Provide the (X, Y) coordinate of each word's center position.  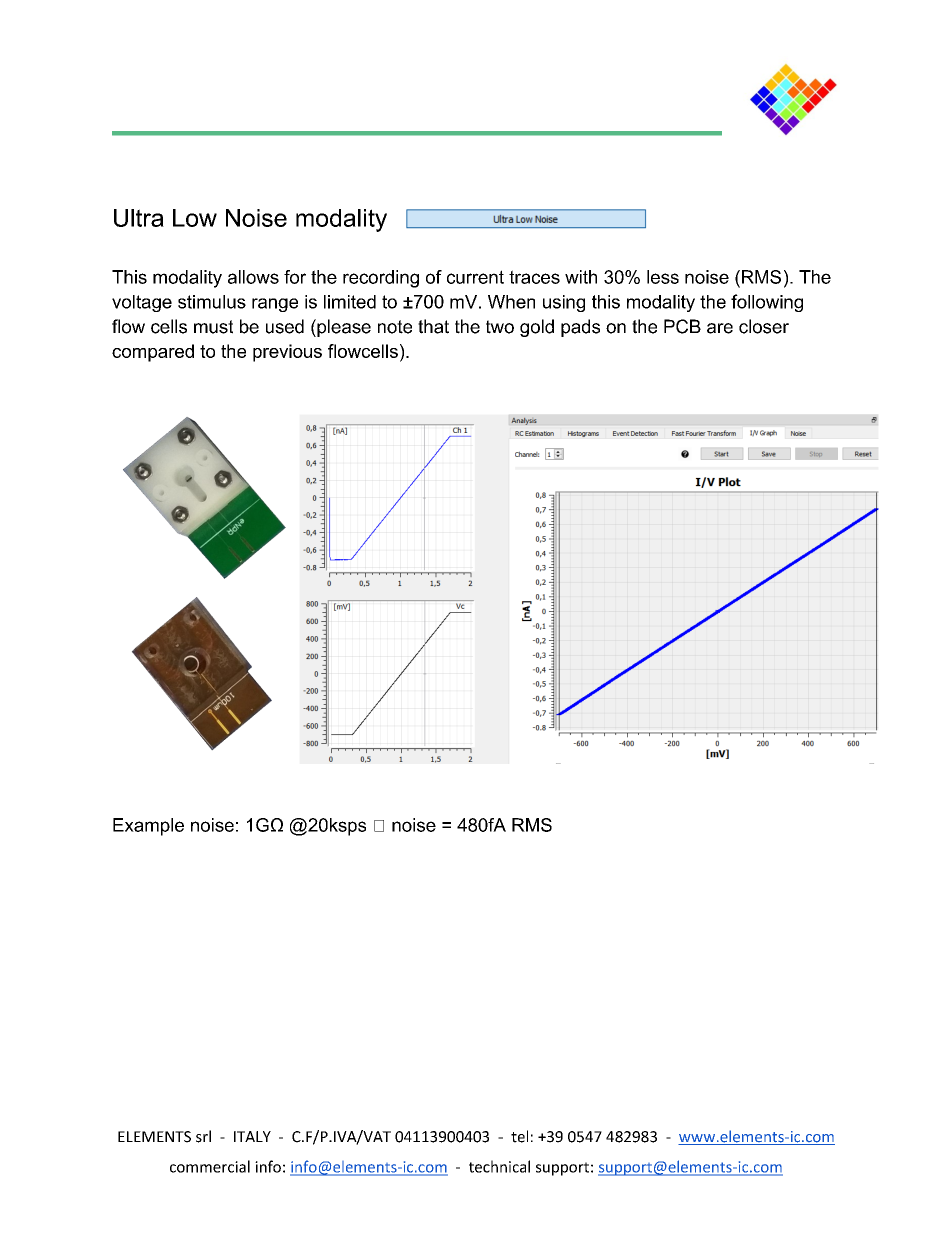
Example (148, 827)
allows (253, 277)
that (433, 326)
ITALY (252, 1136)
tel (519, 1136)
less (663, 277)
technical (499, 1166)
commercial (210, 1166)
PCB (682, 326)
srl (203, 1136)
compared (153, 353)
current (475, 277)
